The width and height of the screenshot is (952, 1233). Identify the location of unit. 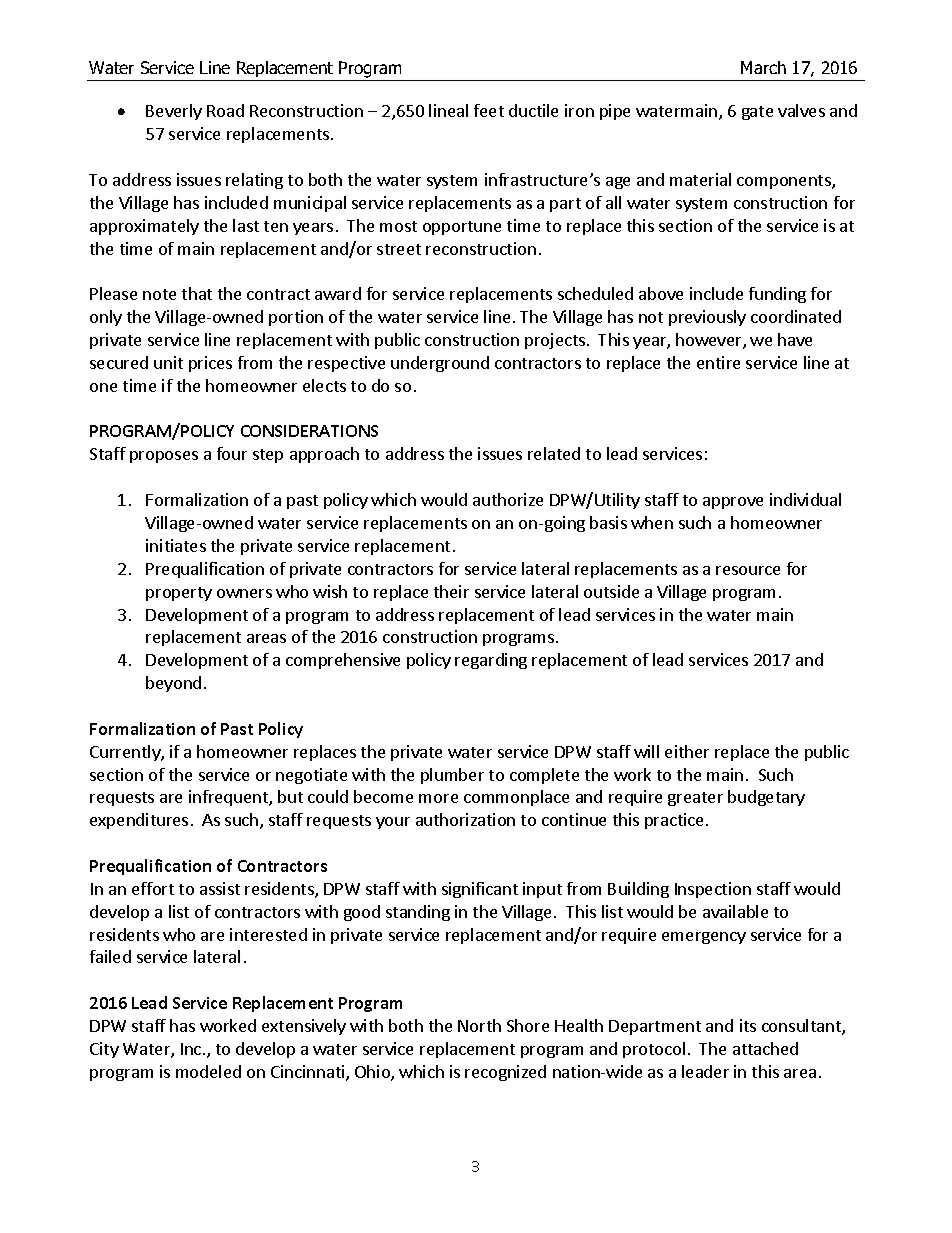
(168, 362).
